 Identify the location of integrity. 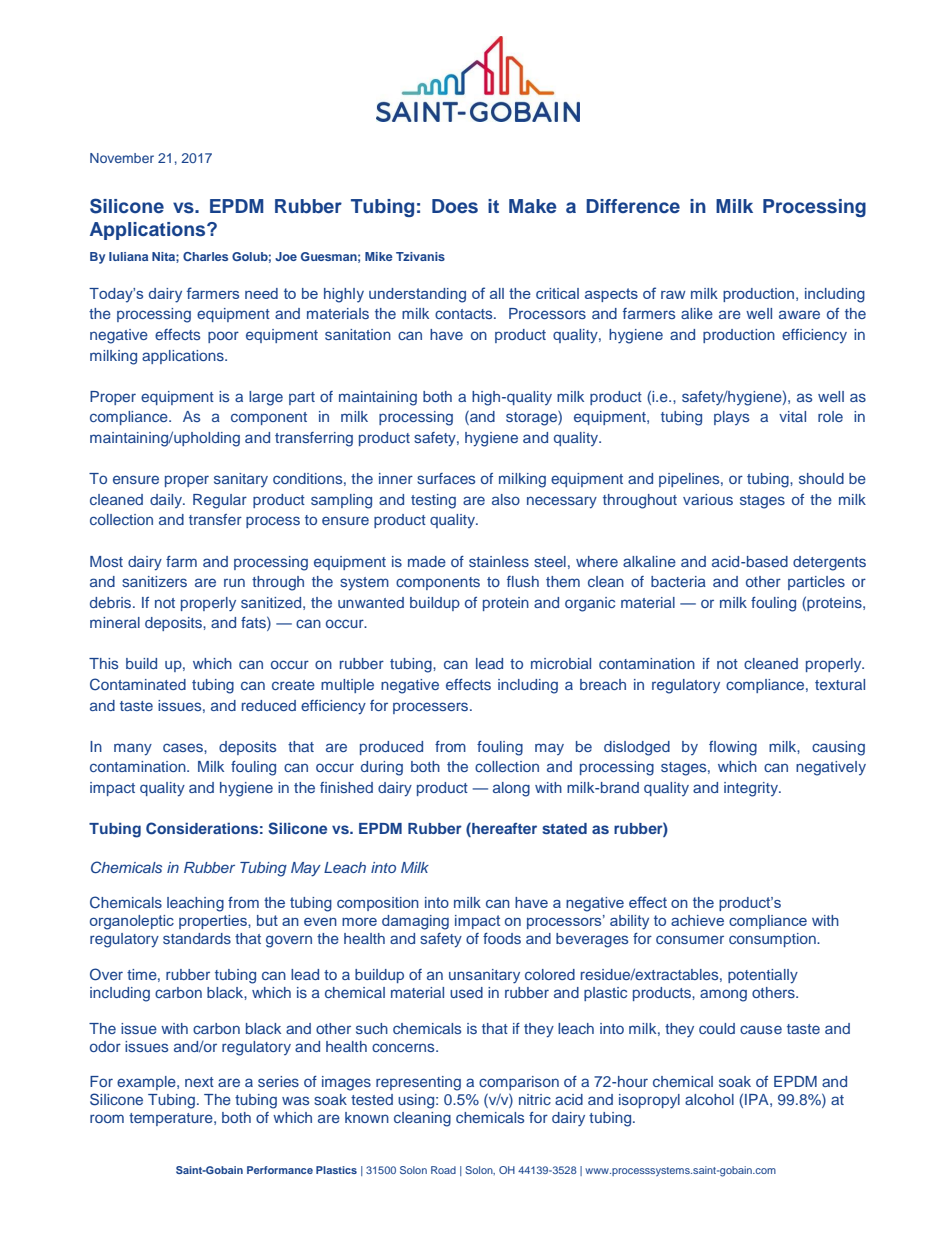
(752, 789).
